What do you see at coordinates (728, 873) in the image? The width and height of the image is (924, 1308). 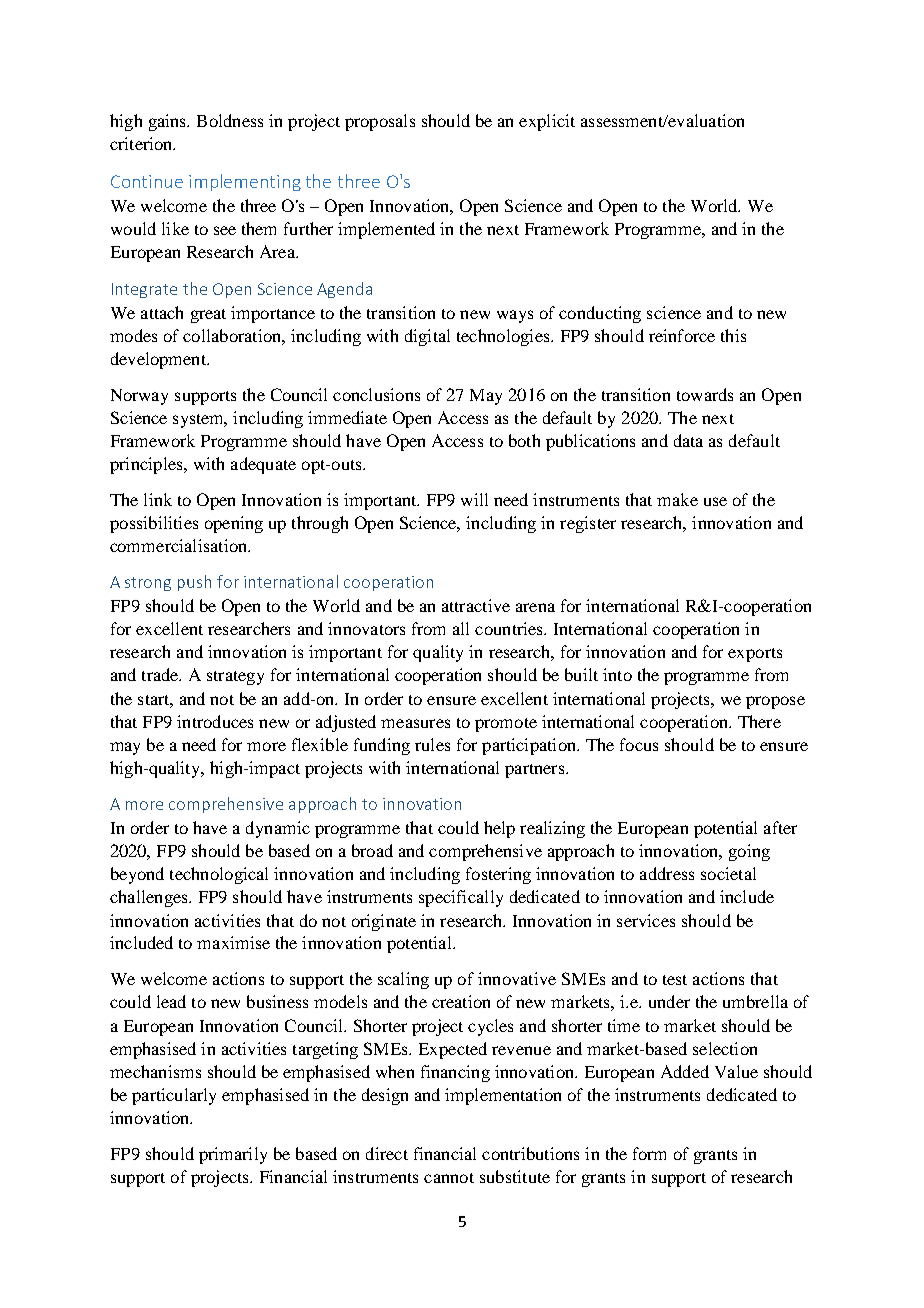 I see `societal` at bounding box center [728, 873].
